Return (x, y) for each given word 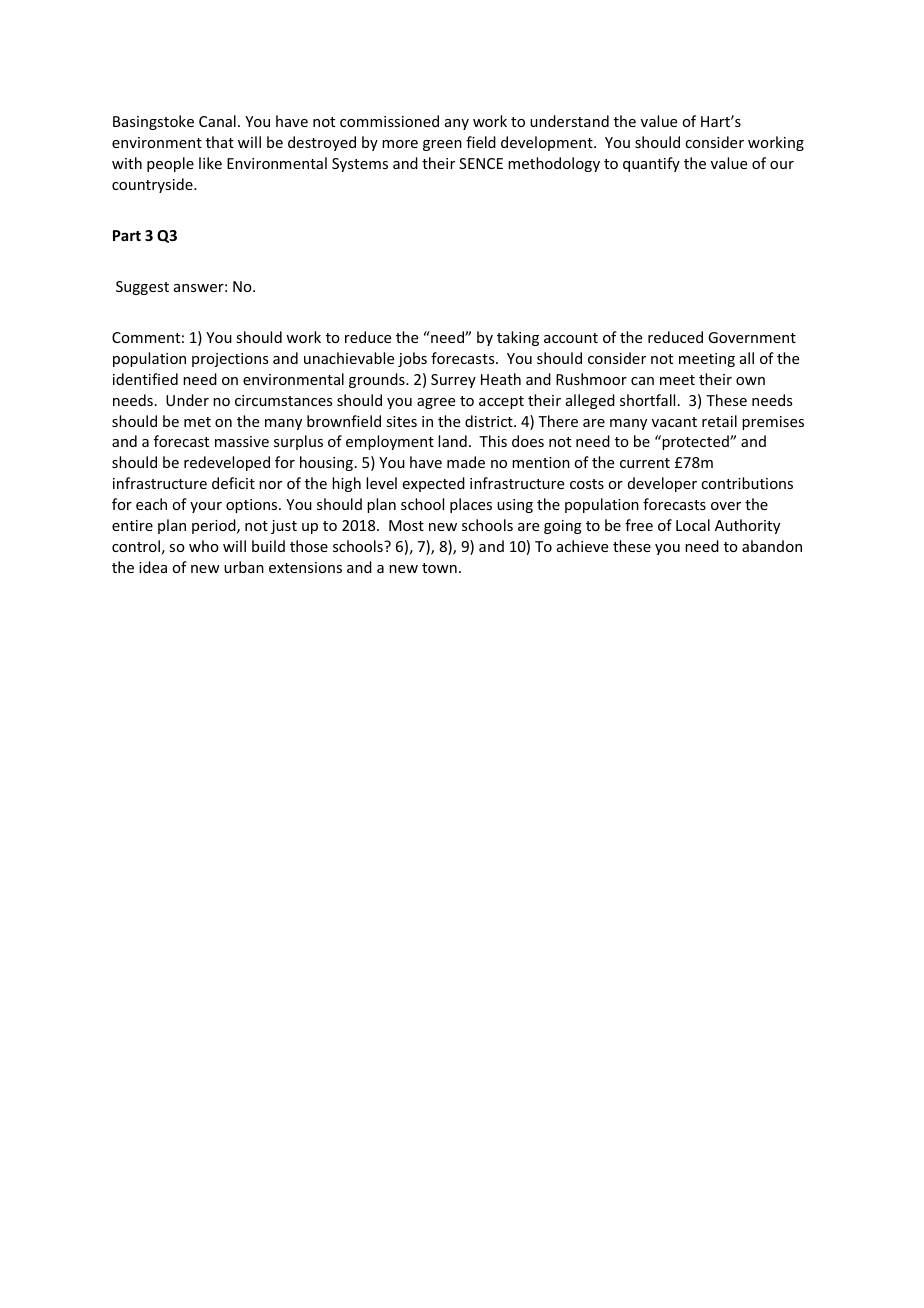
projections (230, 360)
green (442, 145)
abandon (772, 546)
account (571, 338)
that (220, 142)
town (439, 568)
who (204, 546)
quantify (651, 164)
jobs (412, 359)
